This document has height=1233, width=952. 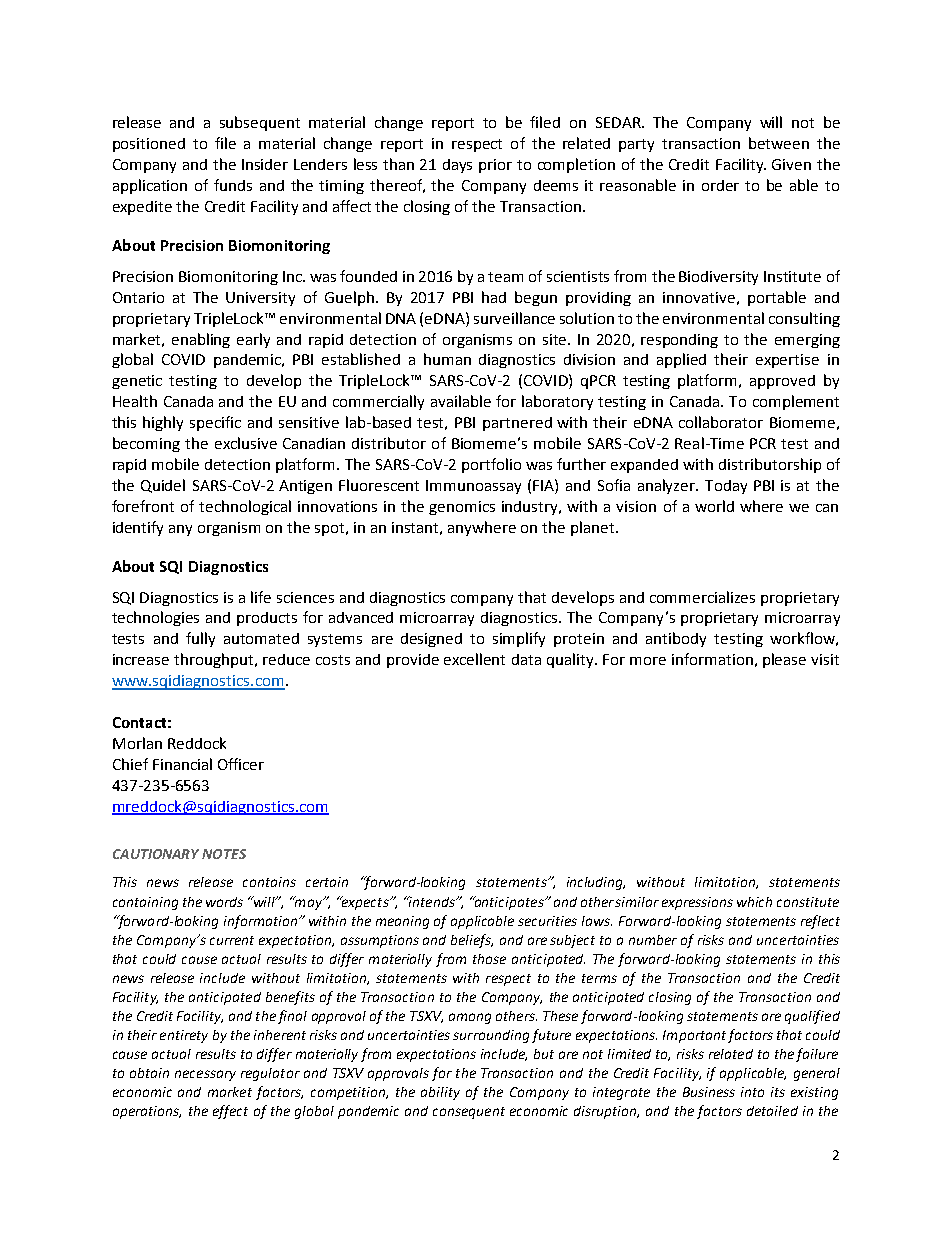 I want to click on which, so click(x=754, y=902).
